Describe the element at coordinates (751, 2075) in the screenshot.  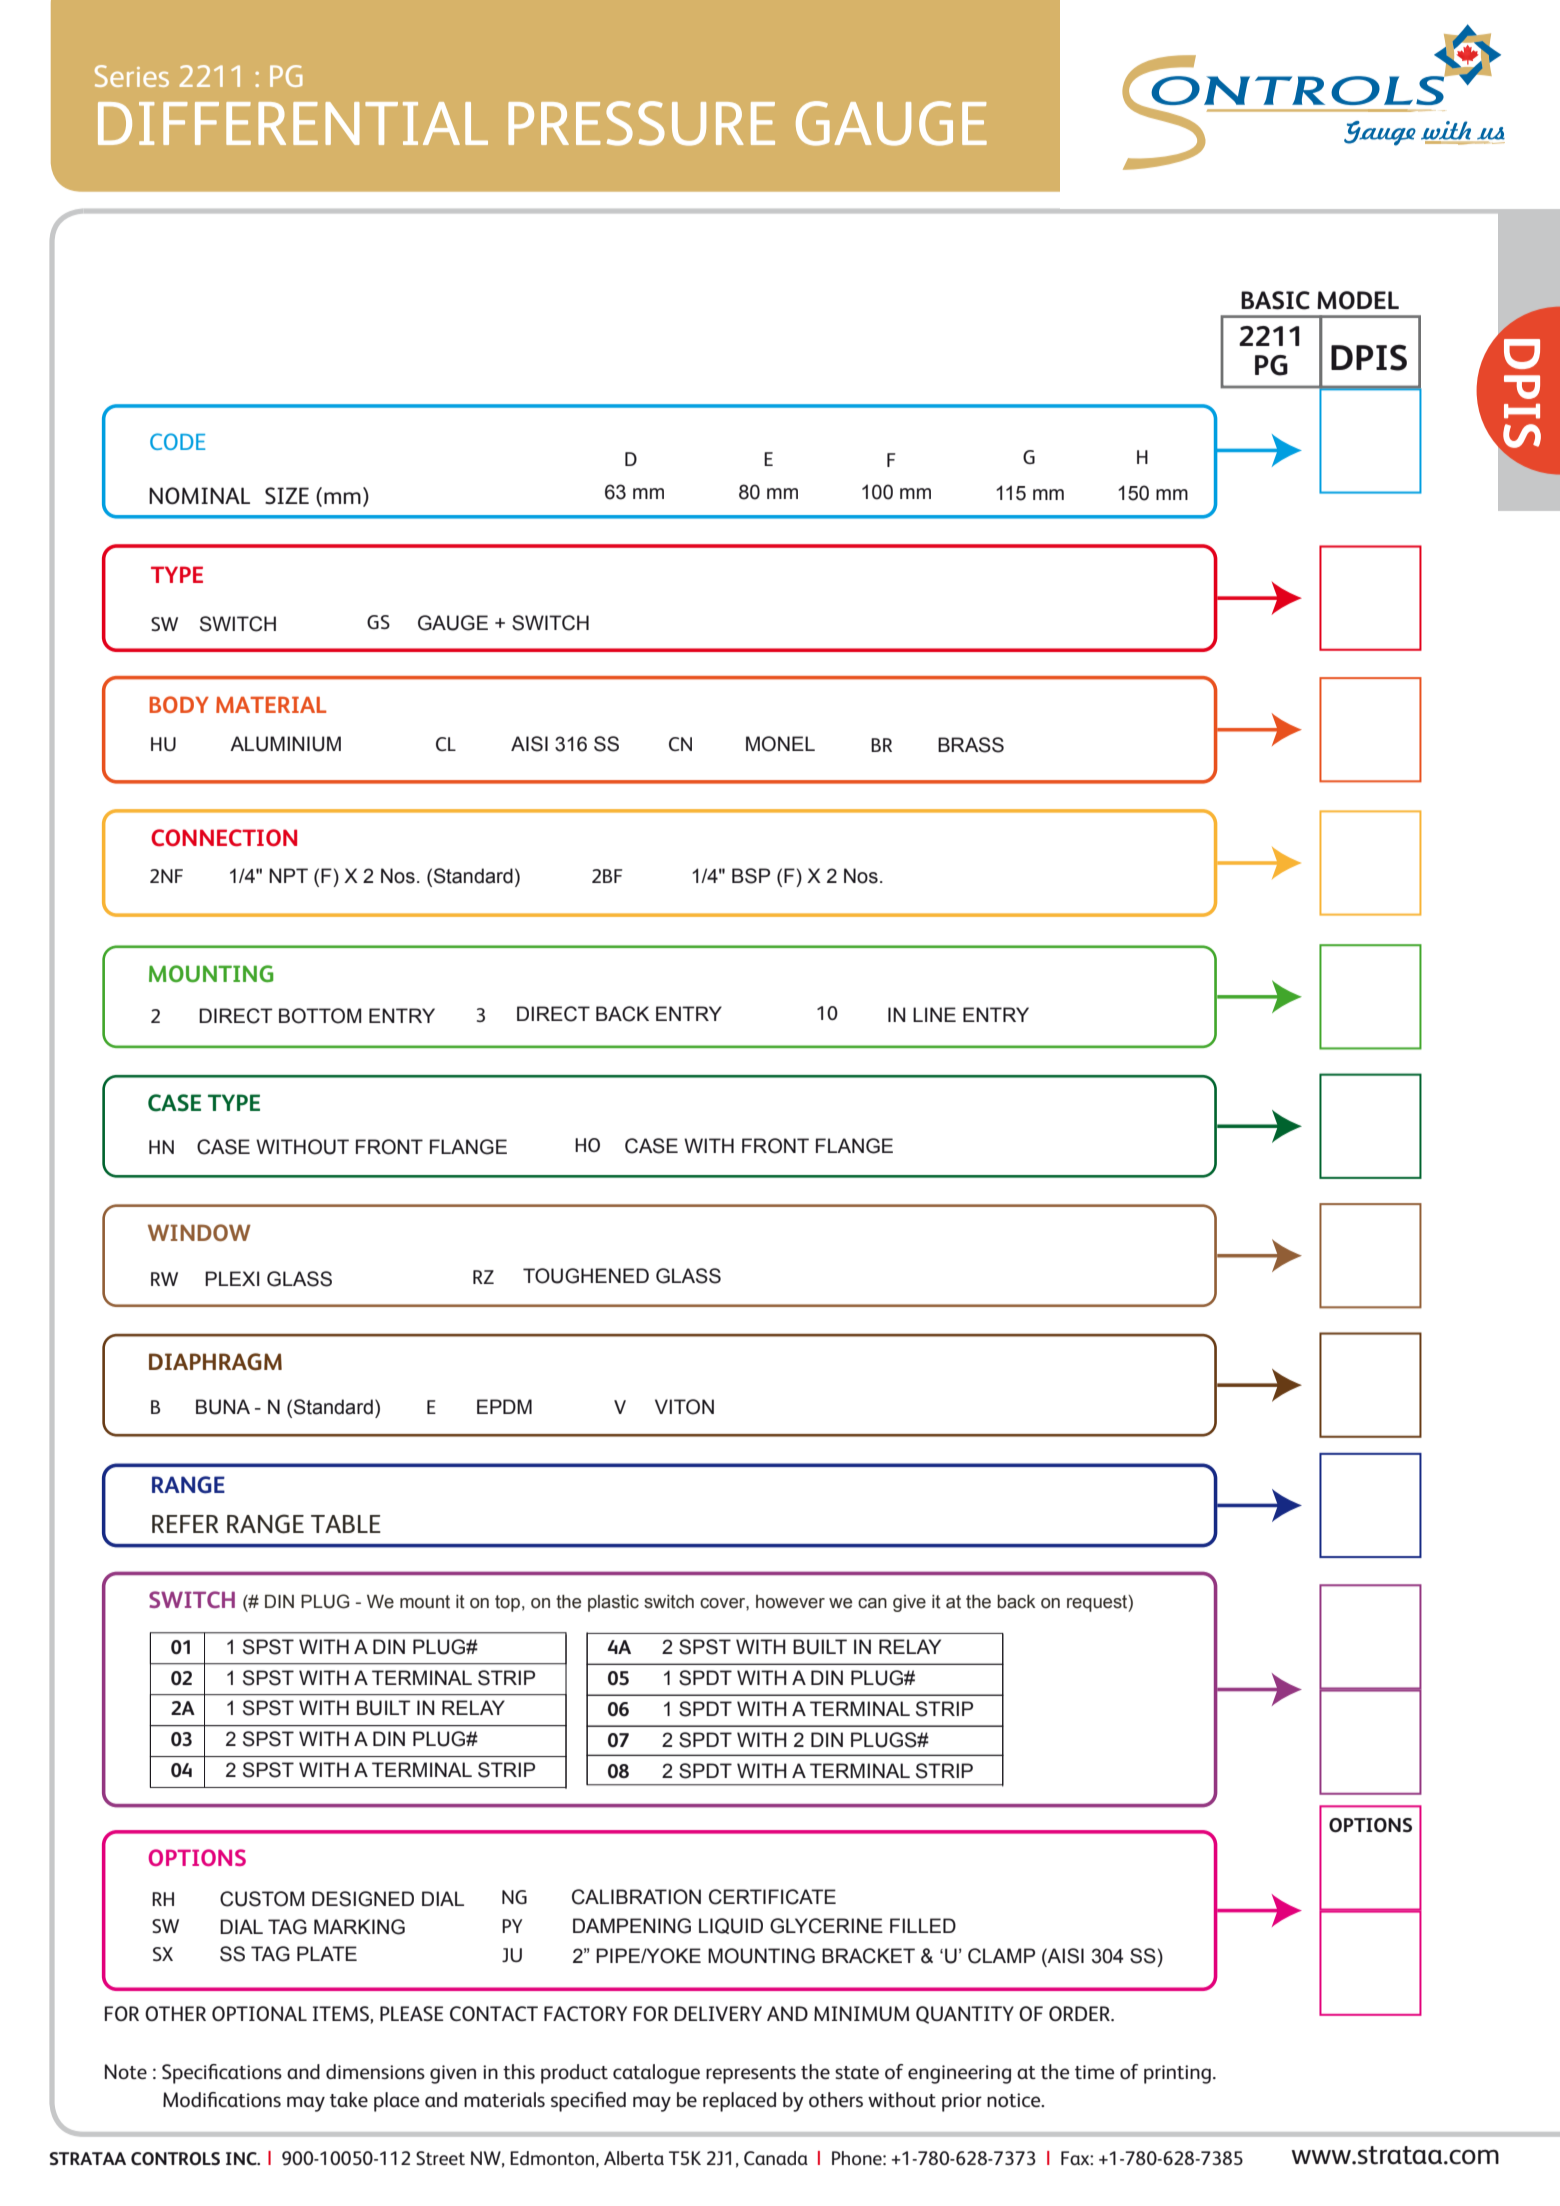
I see `represents` at that location.
